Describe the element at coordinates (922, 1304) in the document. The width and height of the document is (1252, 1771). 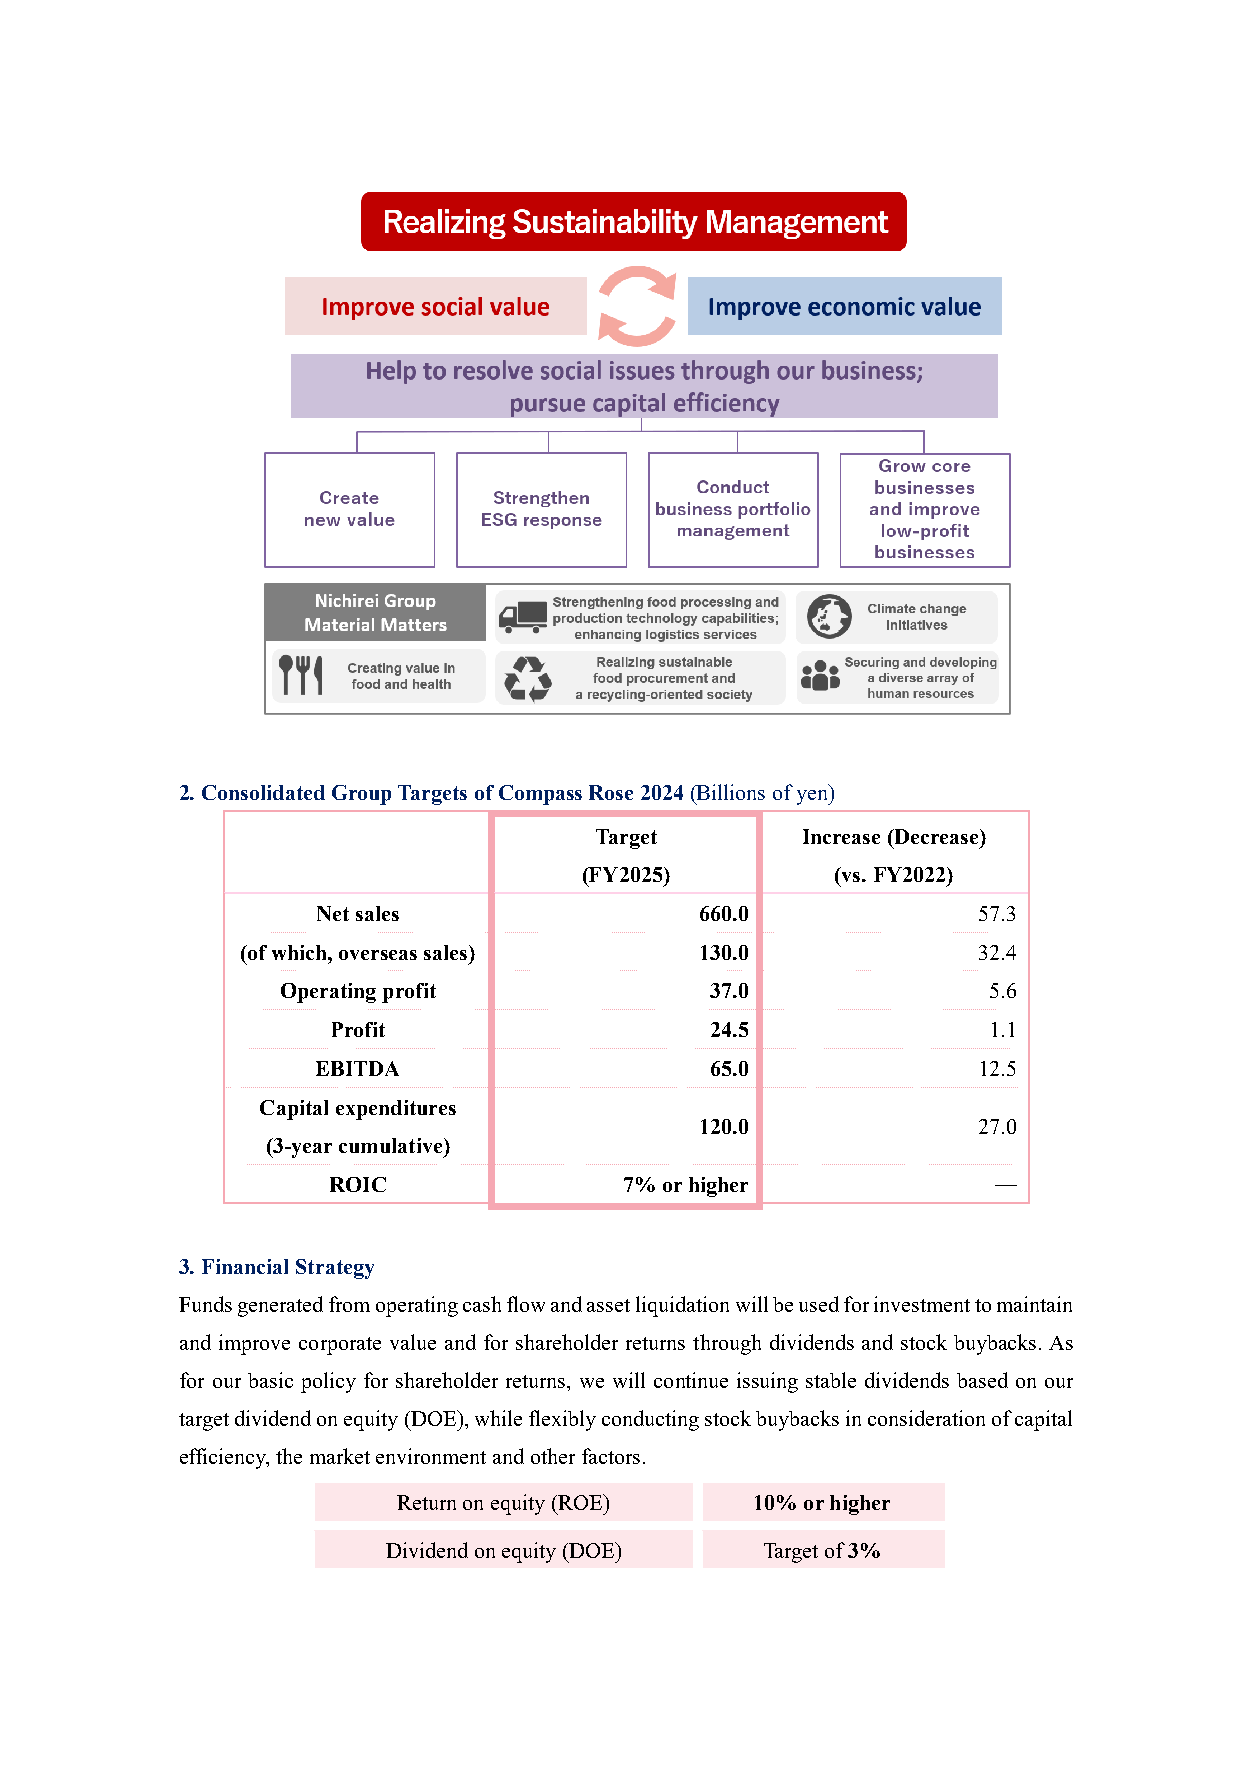
I see `investment` at that location.
